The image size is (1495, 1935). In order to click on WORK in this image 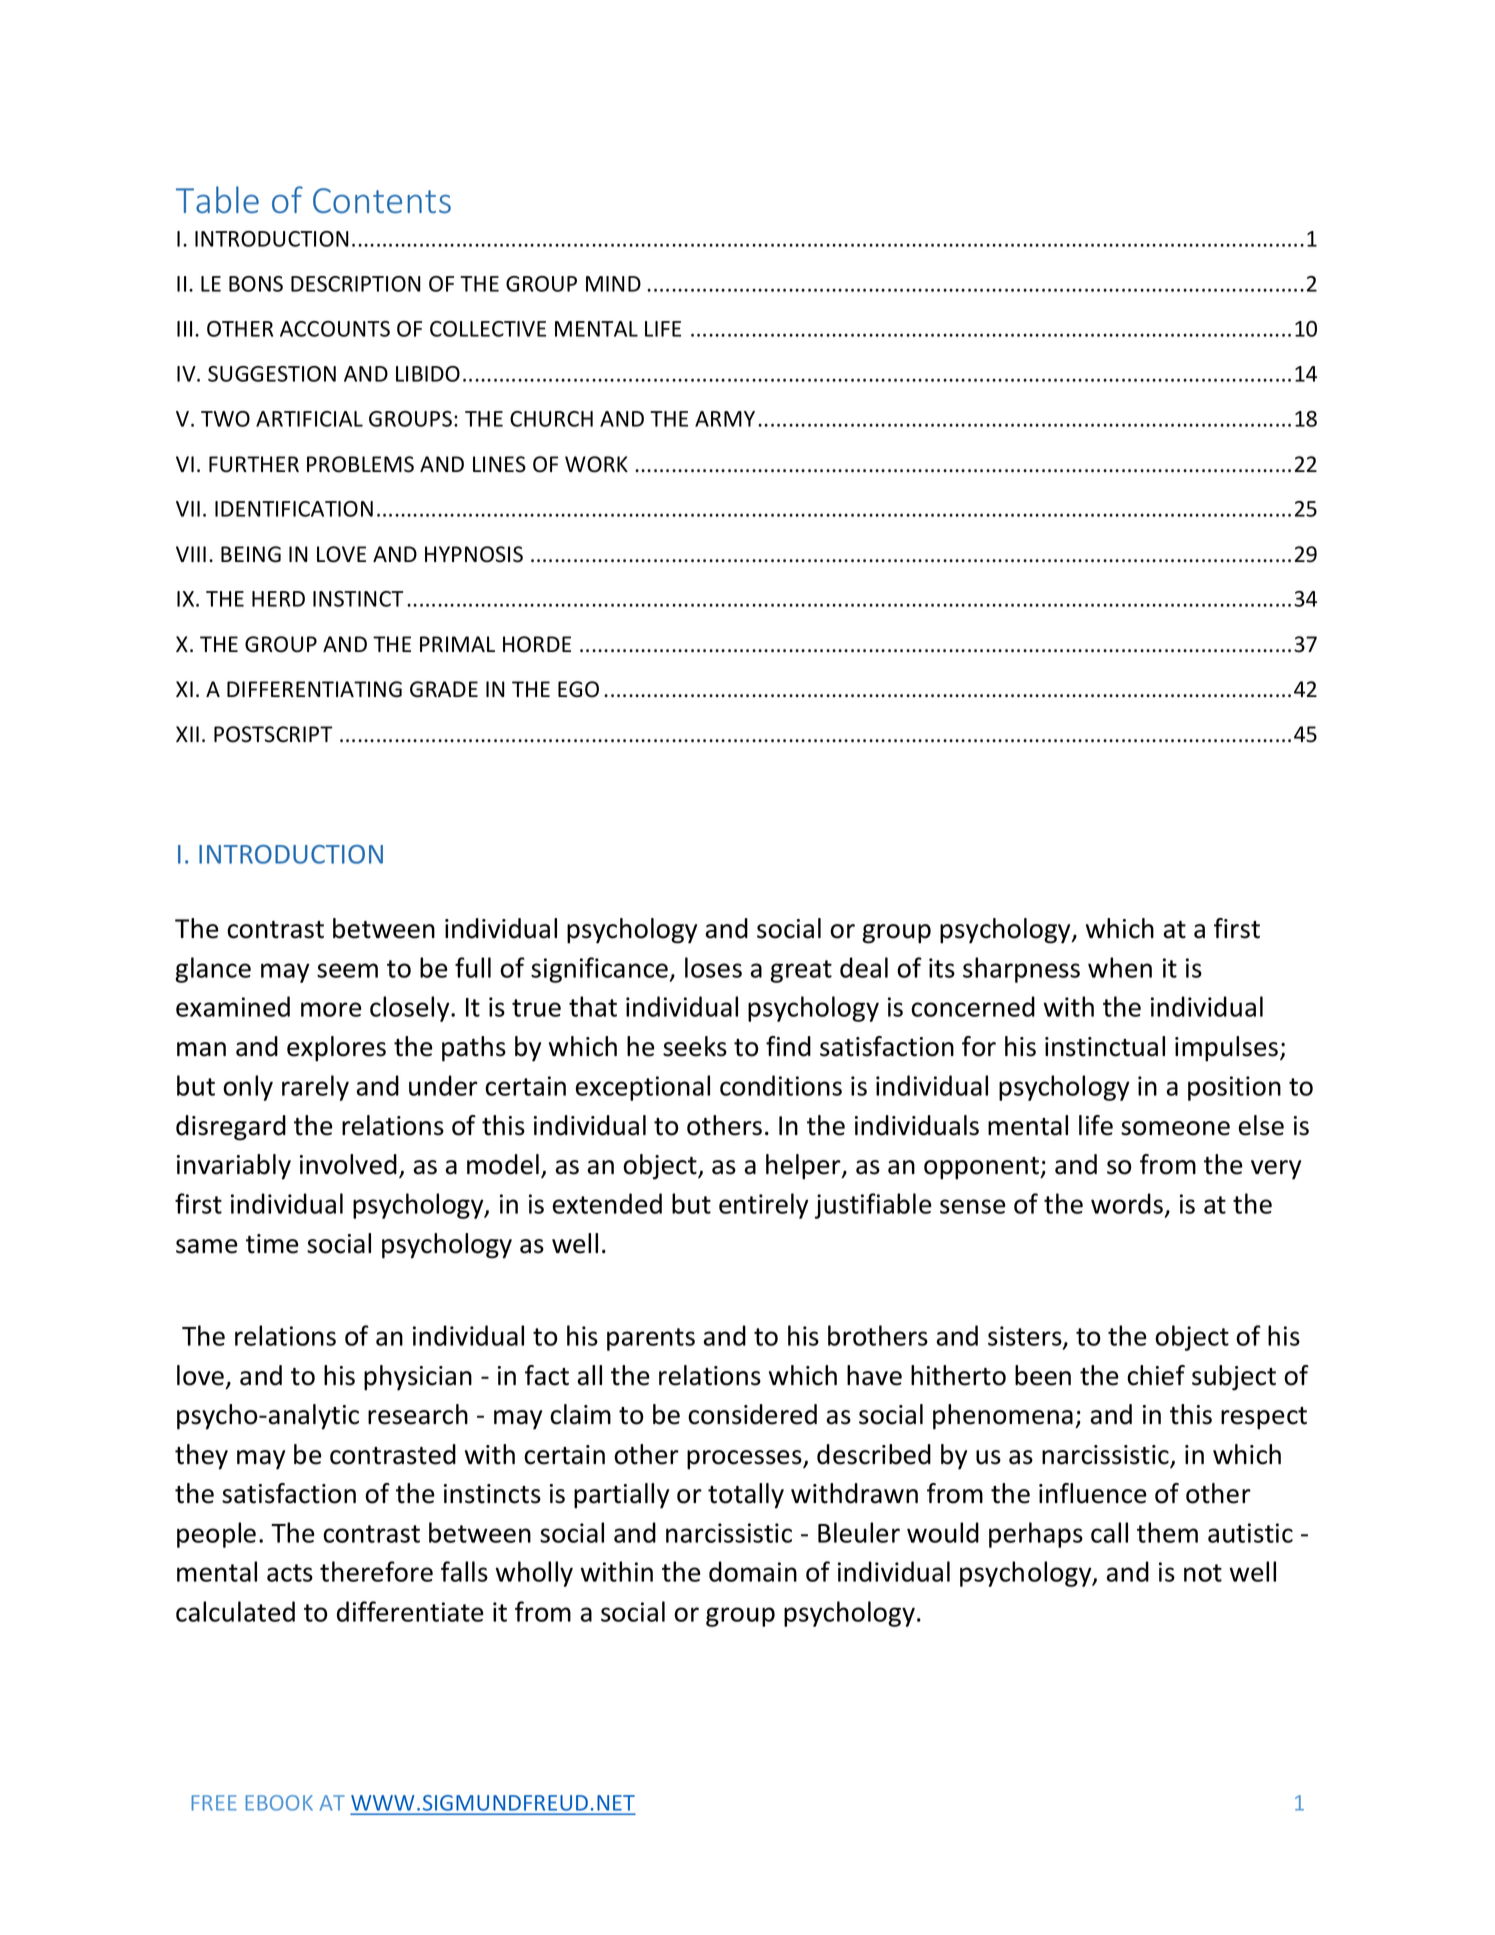, I will do `click(596, 464)`.
